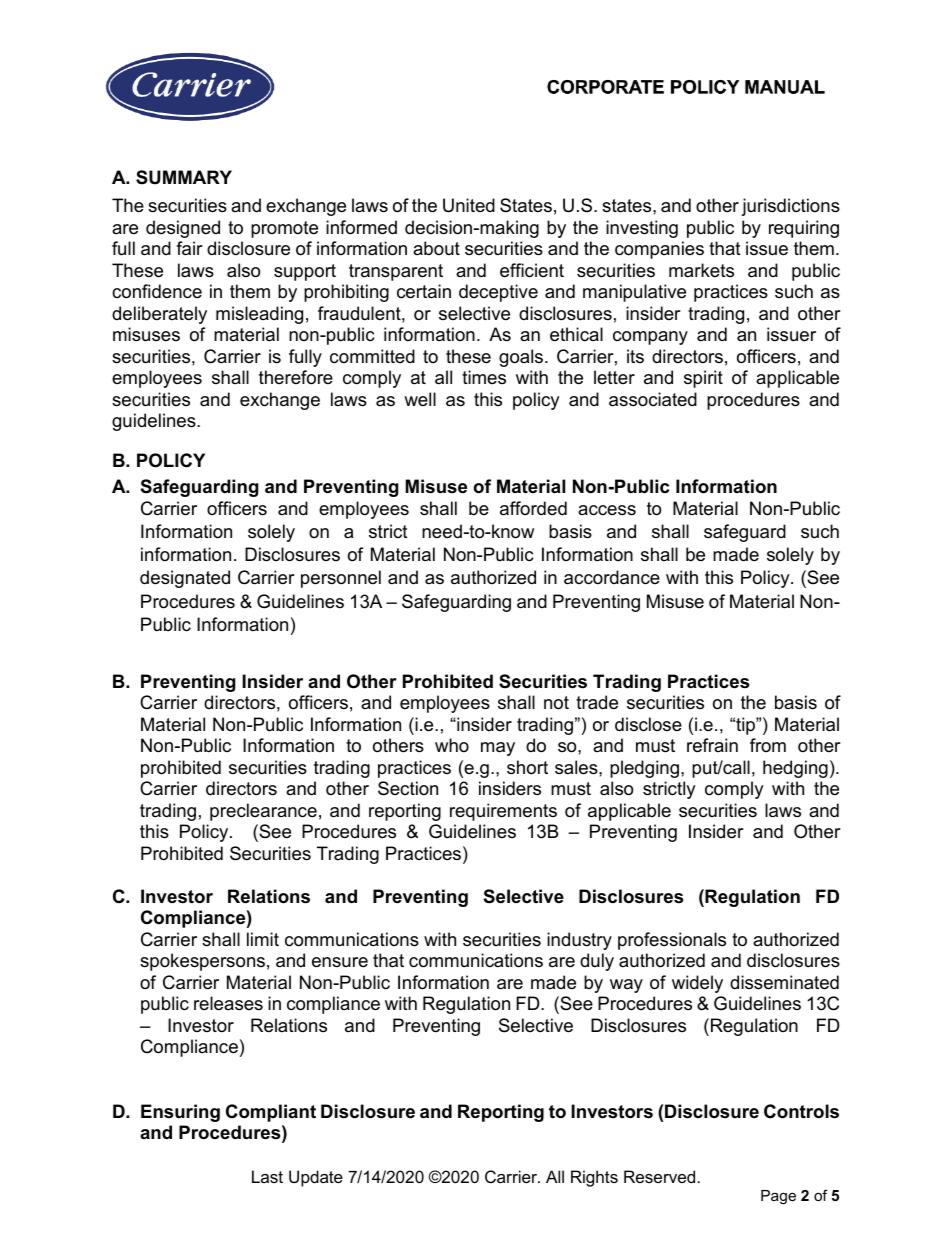 The image size is (952, 1233). What do you see at coordinates (296, 377) in the screenshot?
I see `therefore` at bounding box center [296, 377].
